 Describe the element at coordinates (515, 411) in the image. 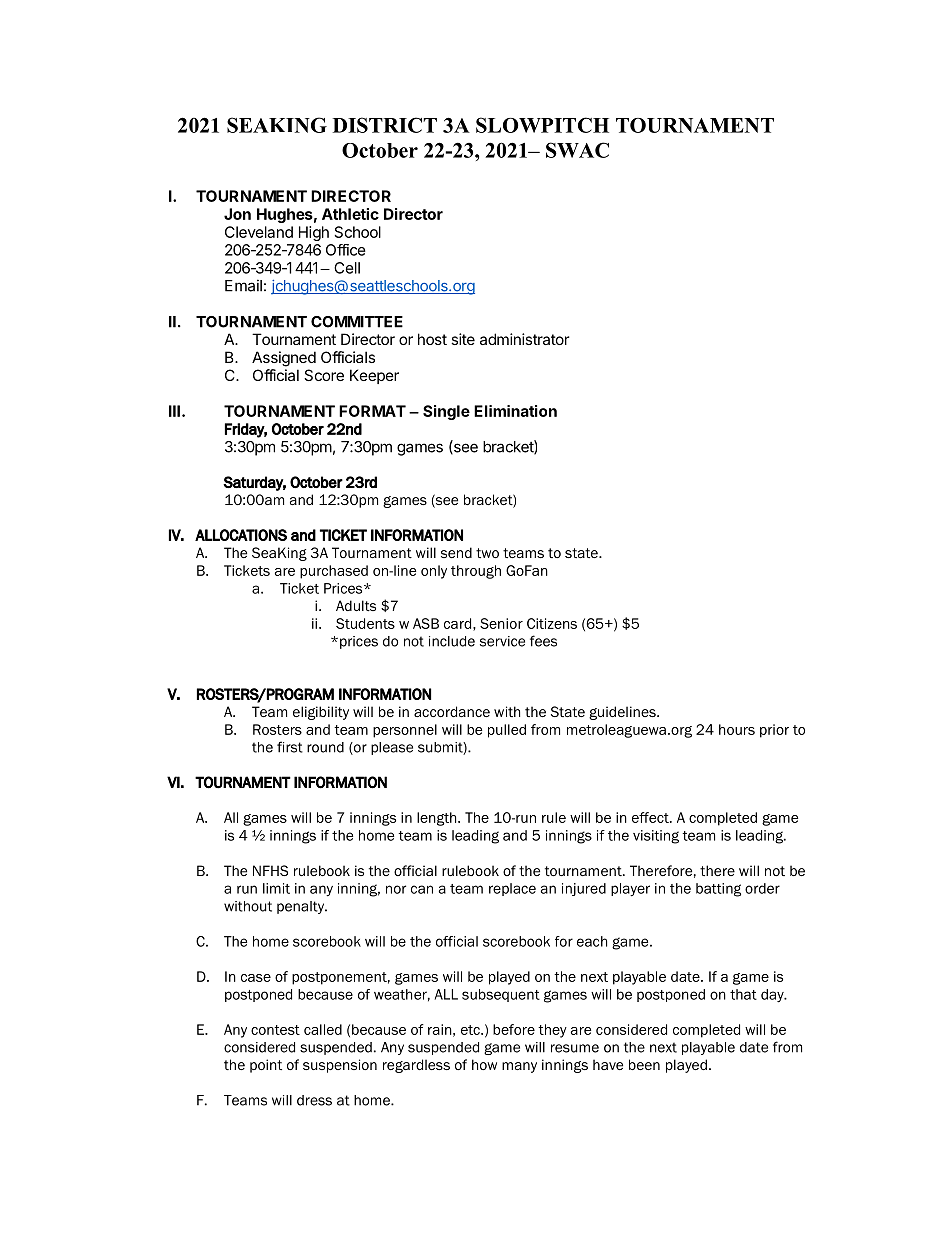

I see `Elimination` at that location.
